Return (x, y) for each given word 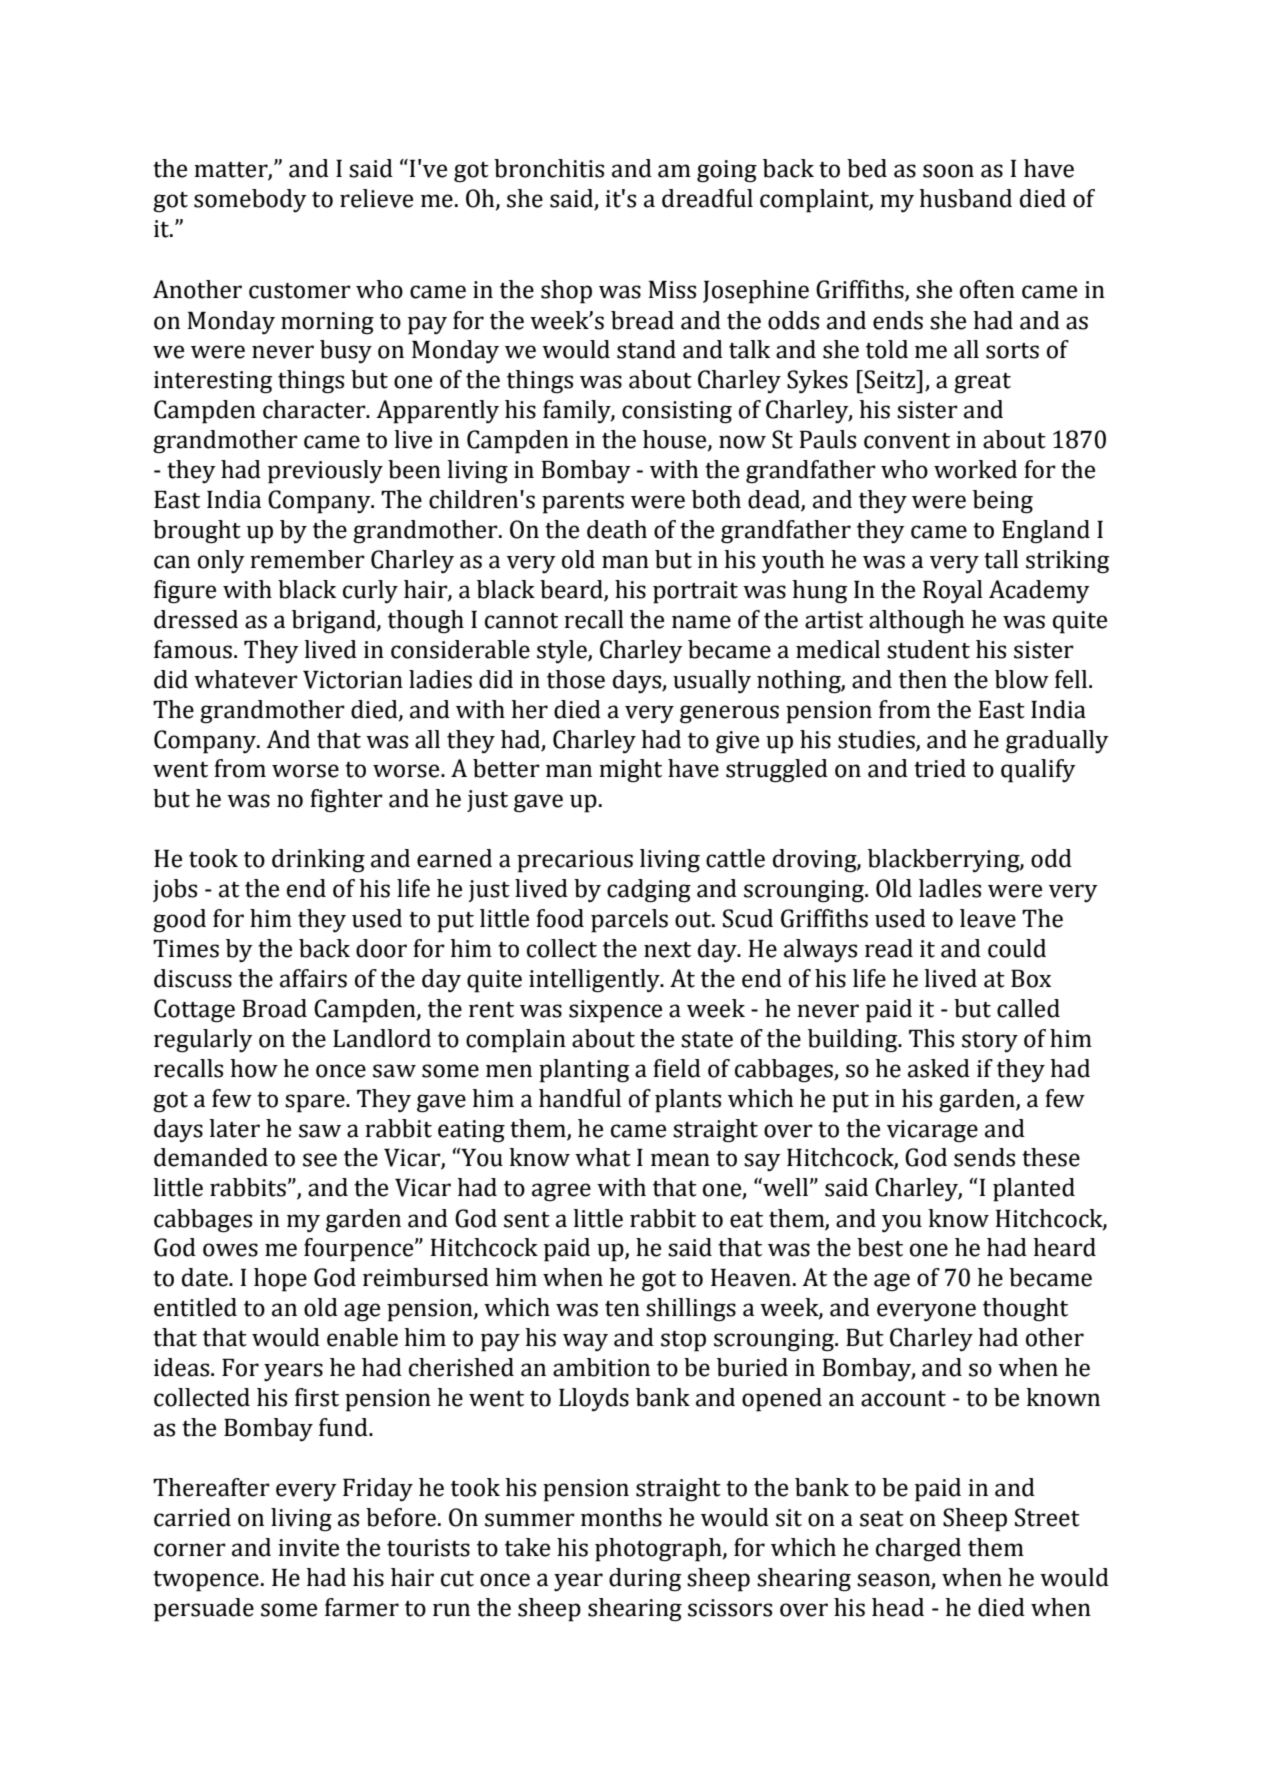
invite (308, 1548)
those (576, 679)
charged (918, 1550)
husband (965, 198)
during (645, 1580)
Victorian (353, 680)
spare (316, 1103)
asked (939, 1068)
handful (580, 1098)
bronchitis (549, 168)
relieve (376, 198)
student (928, 649)
